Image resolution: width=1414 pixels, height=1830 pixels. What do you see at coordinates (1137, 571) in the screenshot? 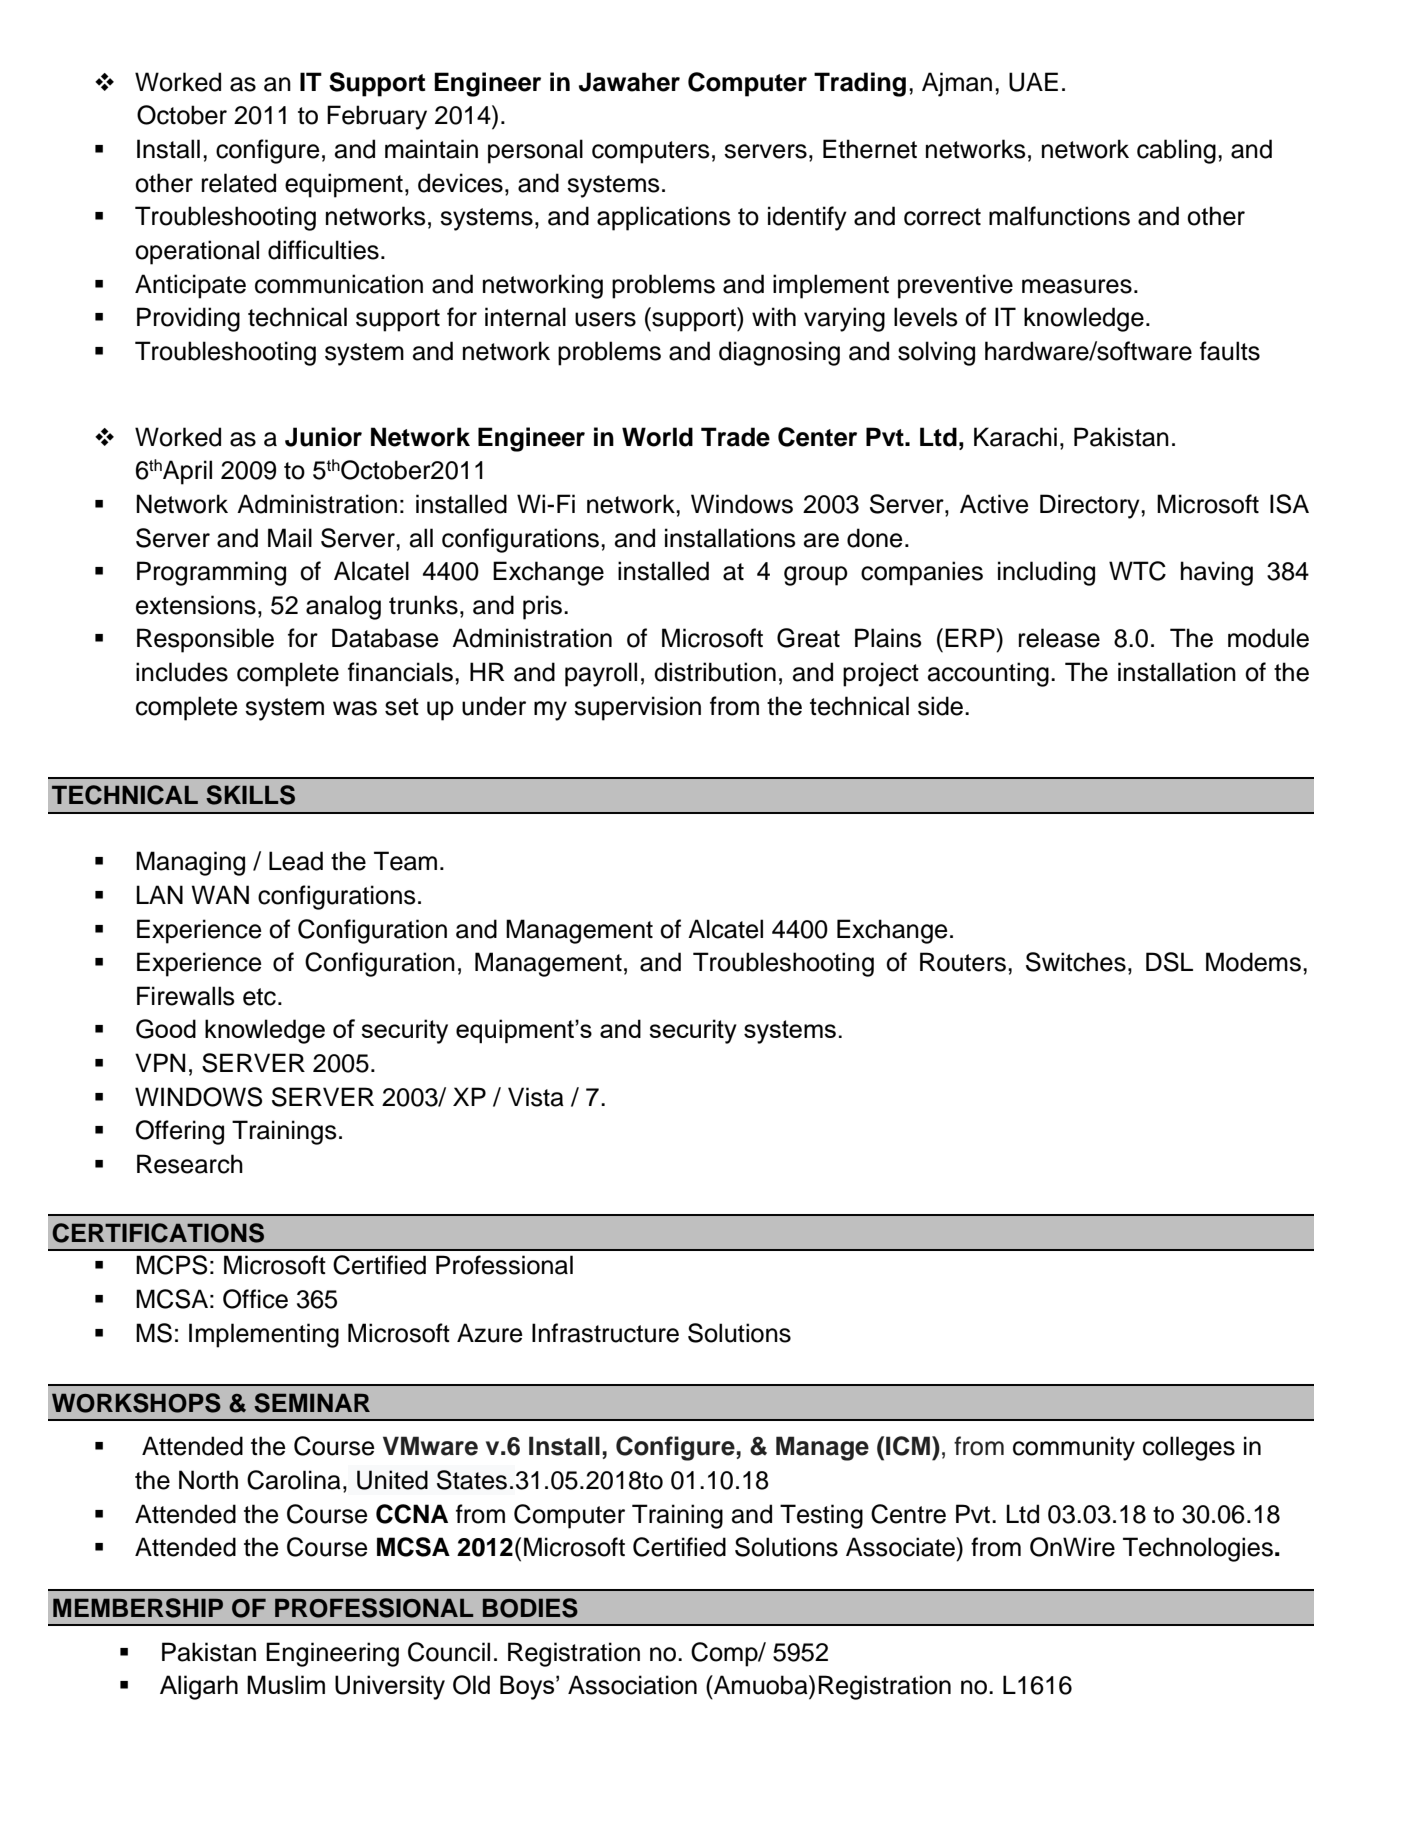
I see `WTC` at bounding box center [1137, 571].
